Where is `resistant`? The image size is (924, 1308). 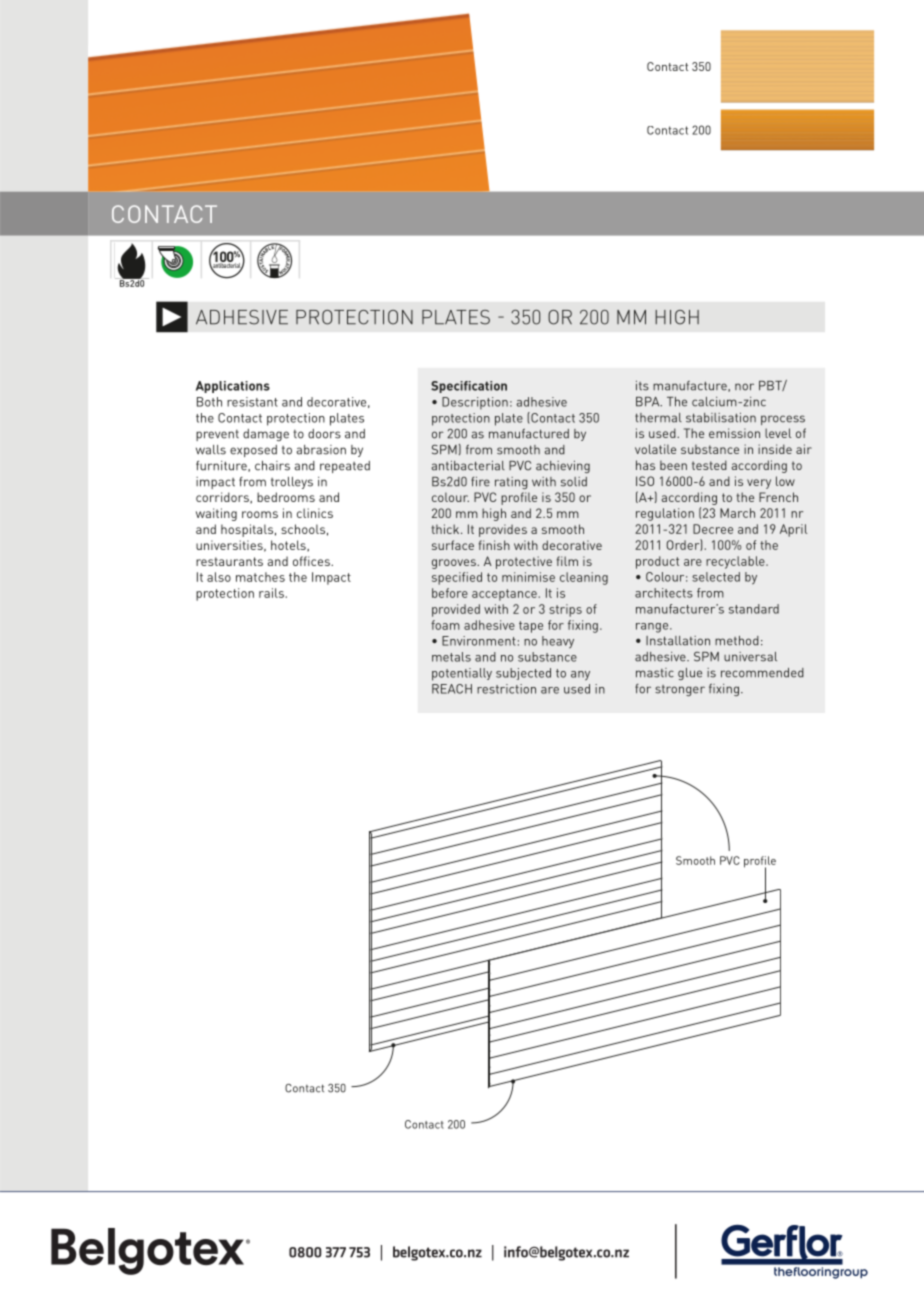
resistant is located at coordinates (252, 402).
